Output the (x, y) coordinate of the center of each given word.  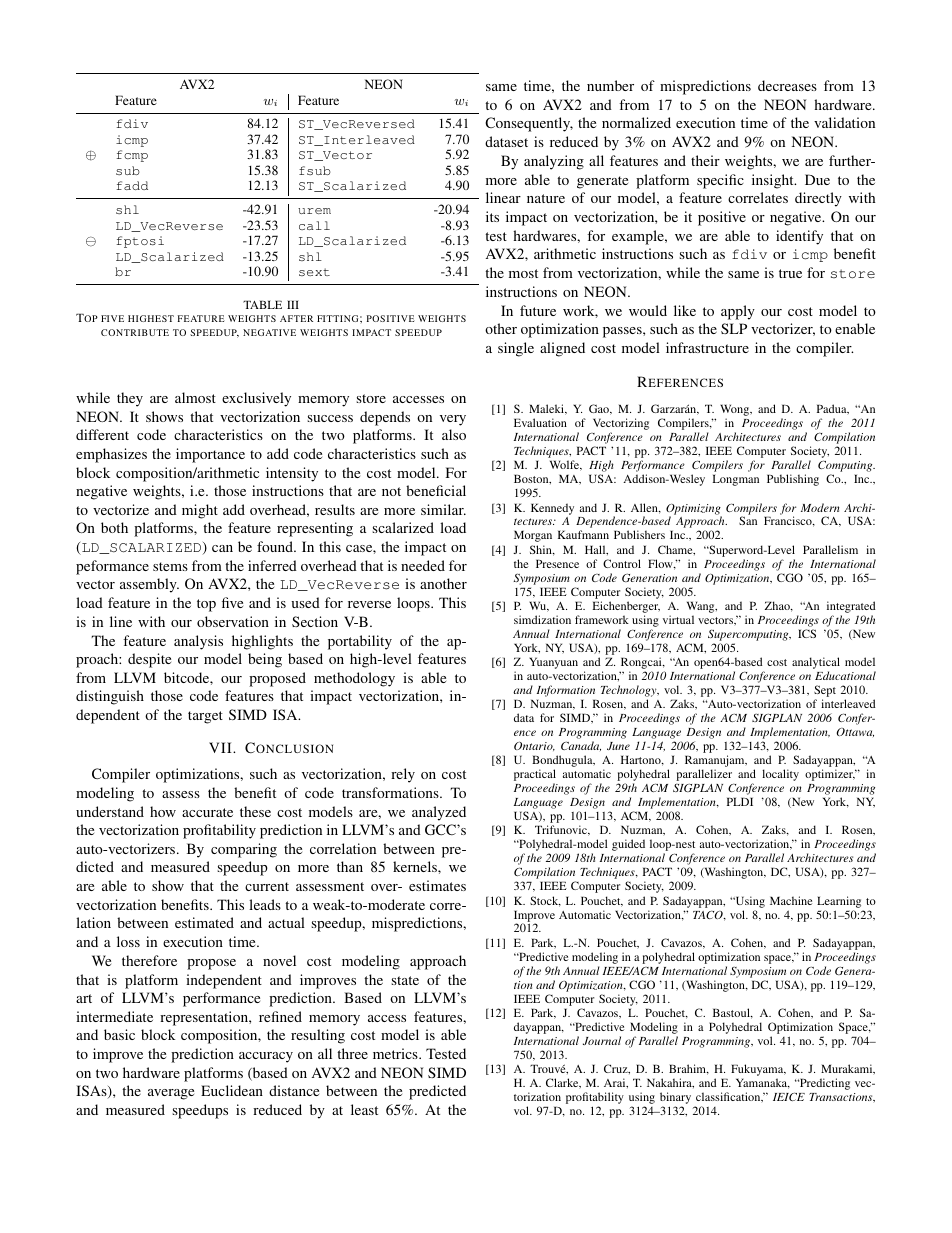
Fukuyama (758, 1071)
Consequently (529, 124)
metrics (396, 1053)
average (171, 1094)
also (454, 434)
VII (221, 747)
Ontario (534, 746)
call (314, 225)
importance (210, 455)
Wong (736, 411)
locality (780, 775)
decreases (787, 85)
